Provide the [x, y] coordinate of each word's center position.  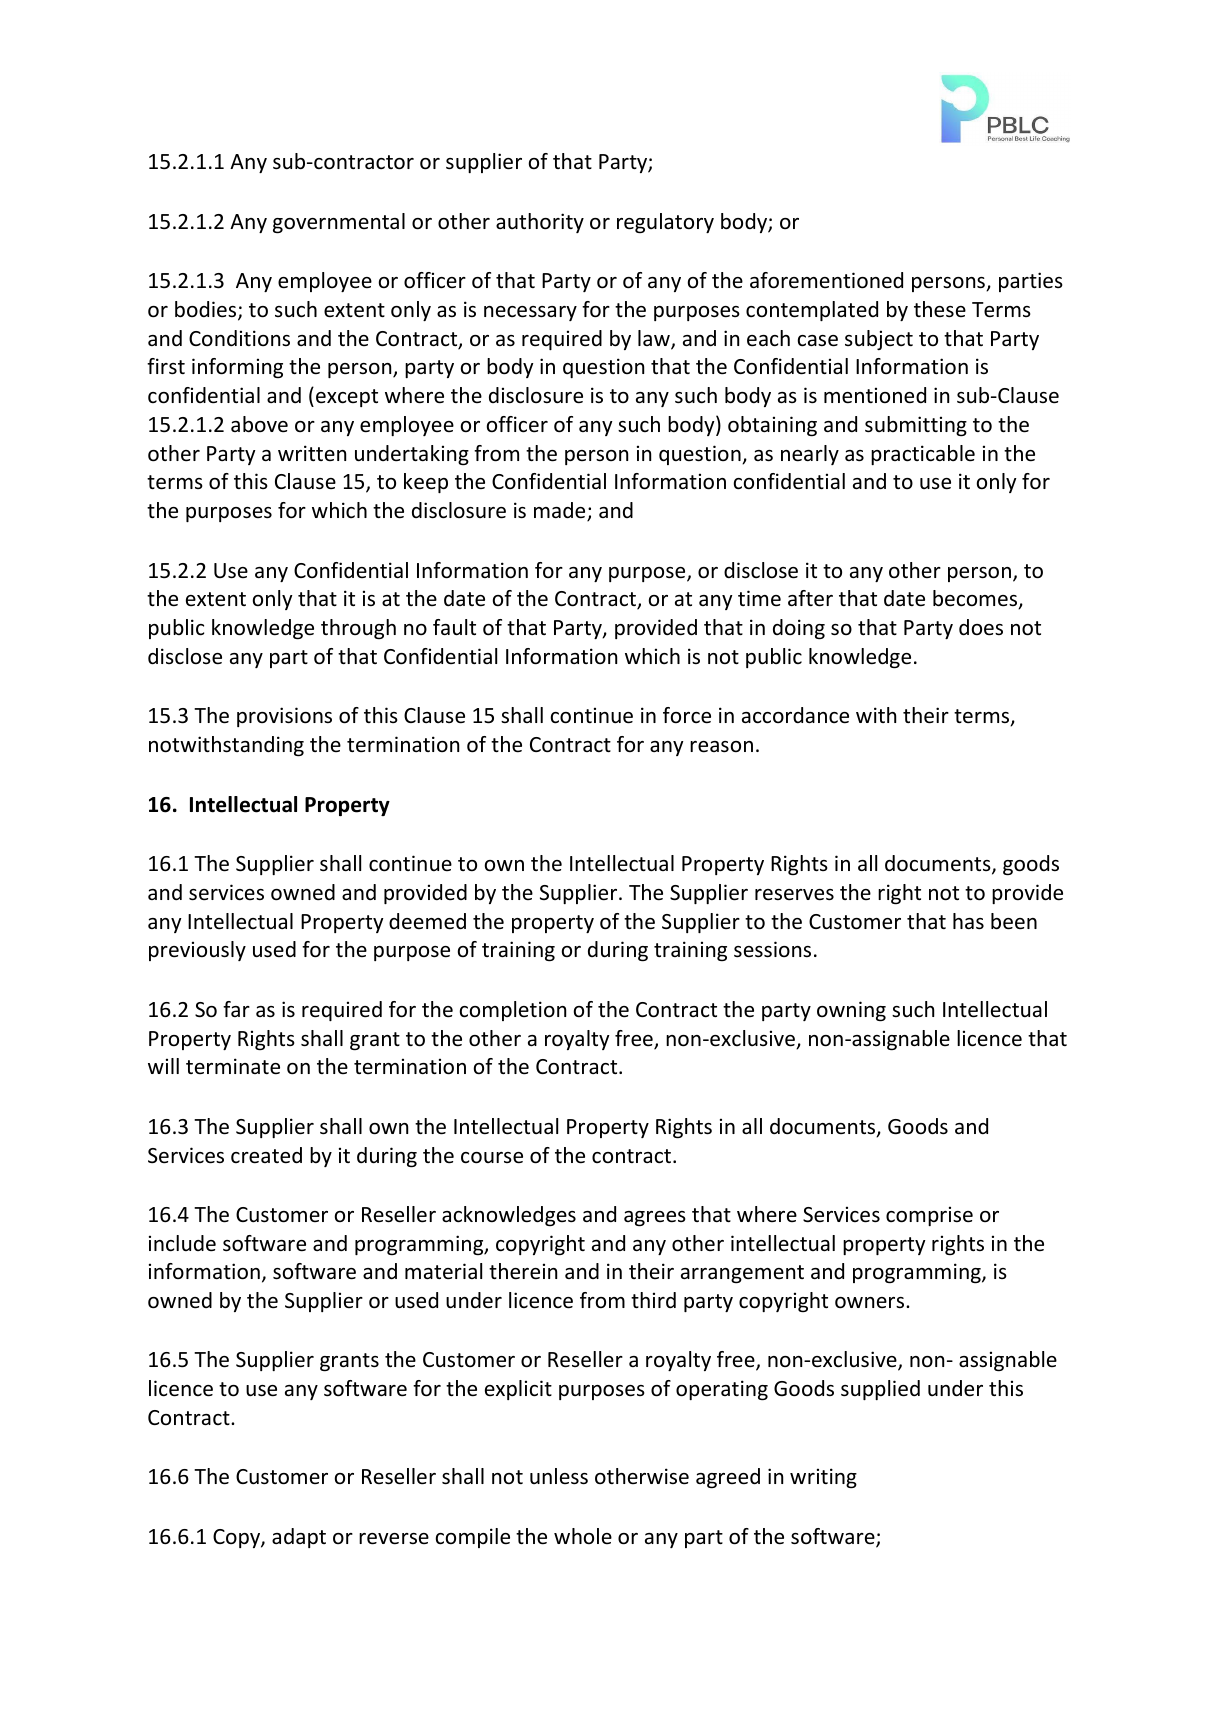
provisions [284, 717]
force [687, 715]
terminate [233, 1066]
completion [513, 1011]
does [981, 627]
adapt [299, 1538]
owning [851, 1011]
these [940, 309]
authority [540, 223]
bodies [207, 310]
